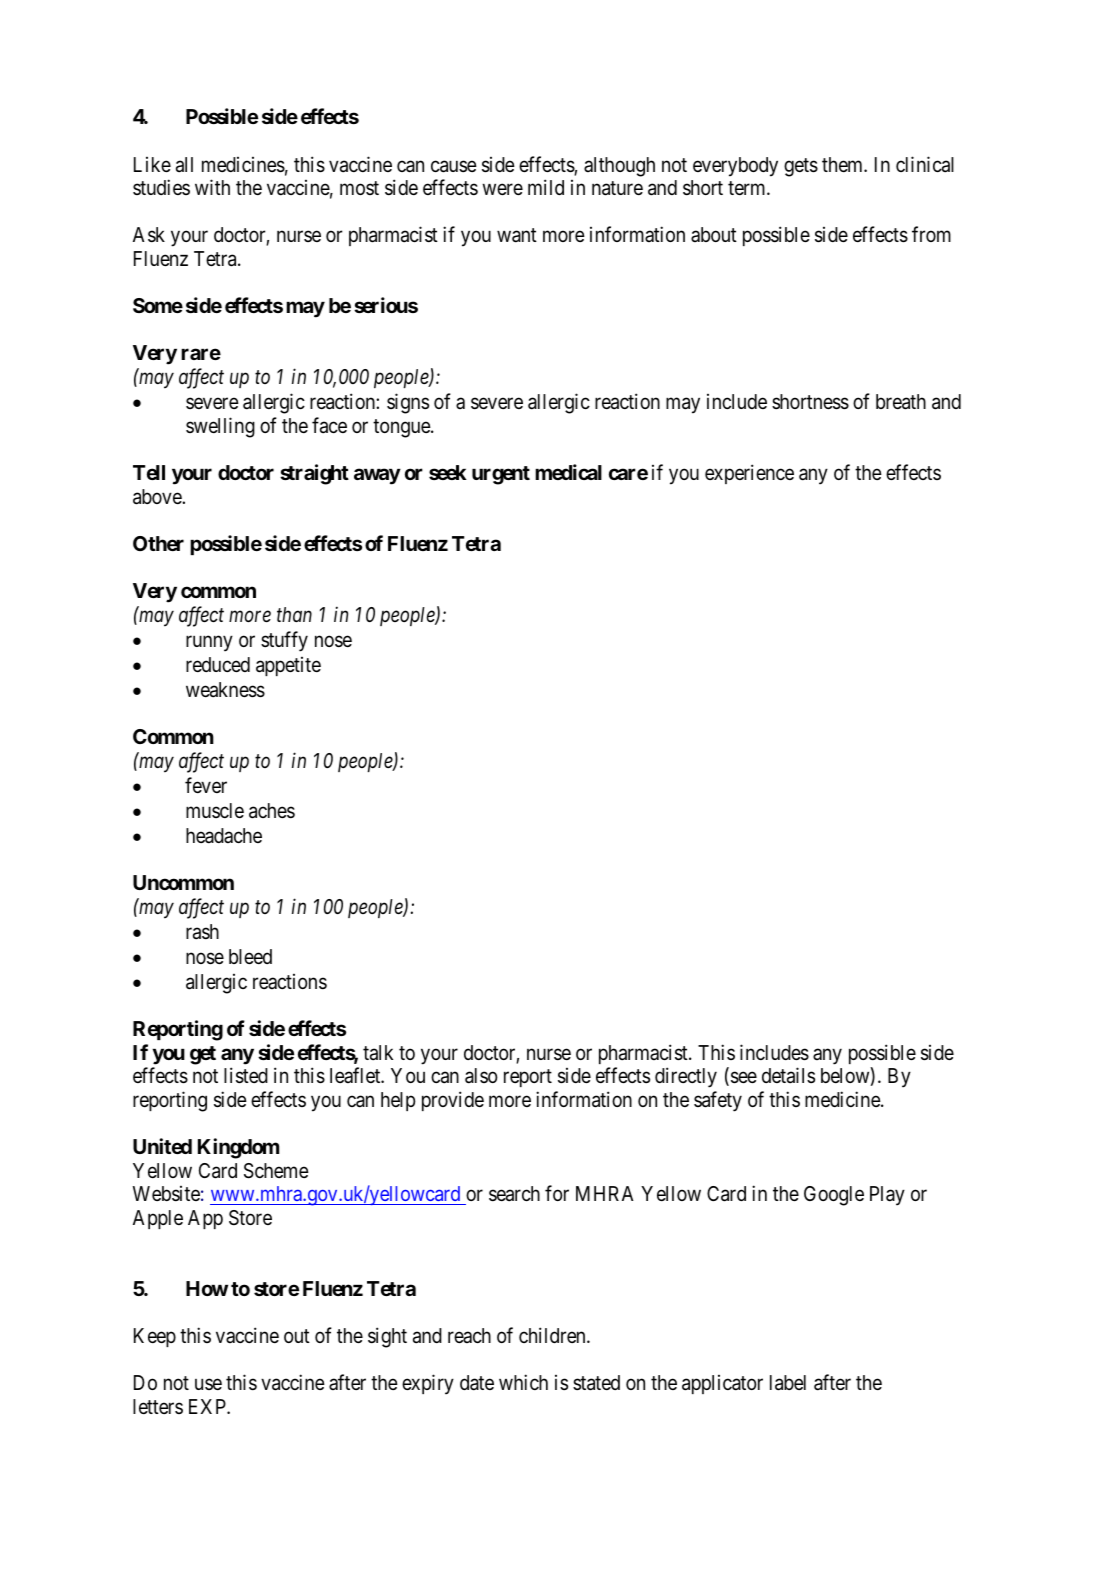 The width and height of the page is (1111, 1571). Describe the element at coordinates (788, 1075) in the page. I see `details` at that location.
